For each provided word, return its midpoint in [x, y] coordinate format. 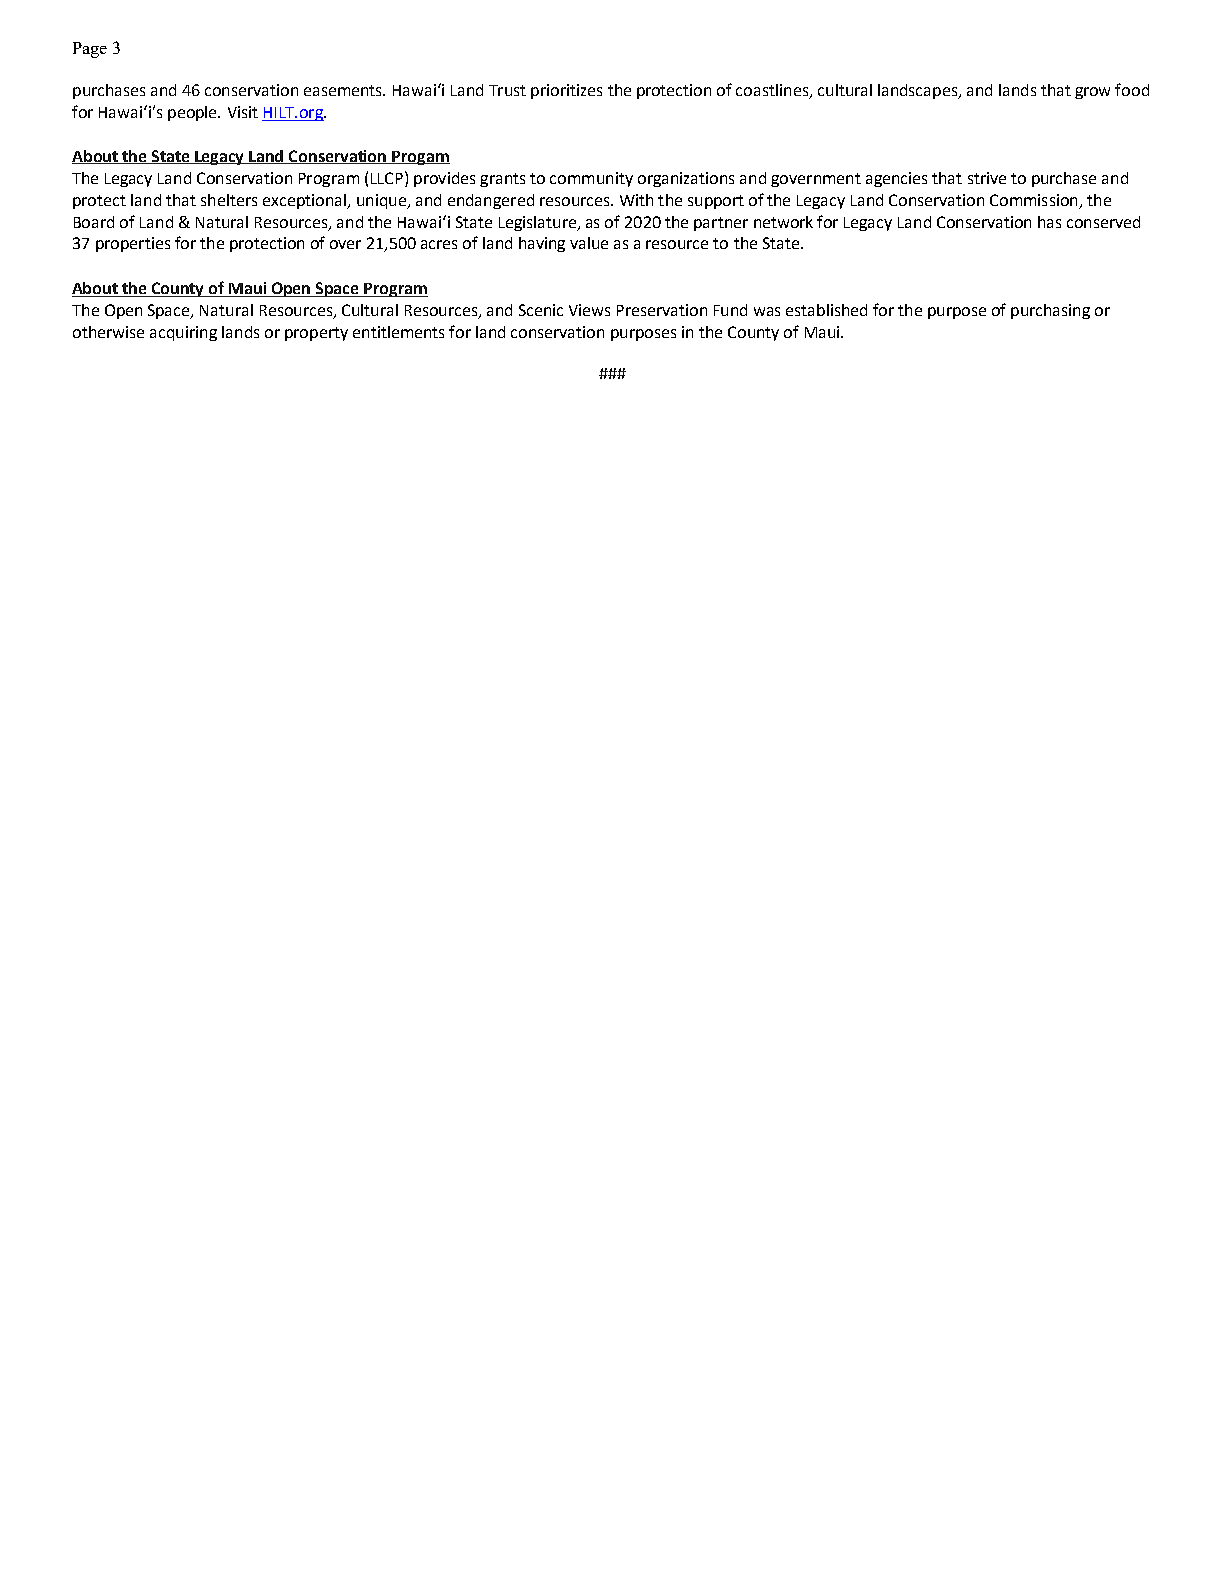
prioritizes [566, 91]
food [1132, 89]
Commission [1033, 200]
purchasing [1050, 311]
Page [90, 50]
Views [589, 310]
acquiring [183, 333]
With [636, 200]
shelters [229, 200]
